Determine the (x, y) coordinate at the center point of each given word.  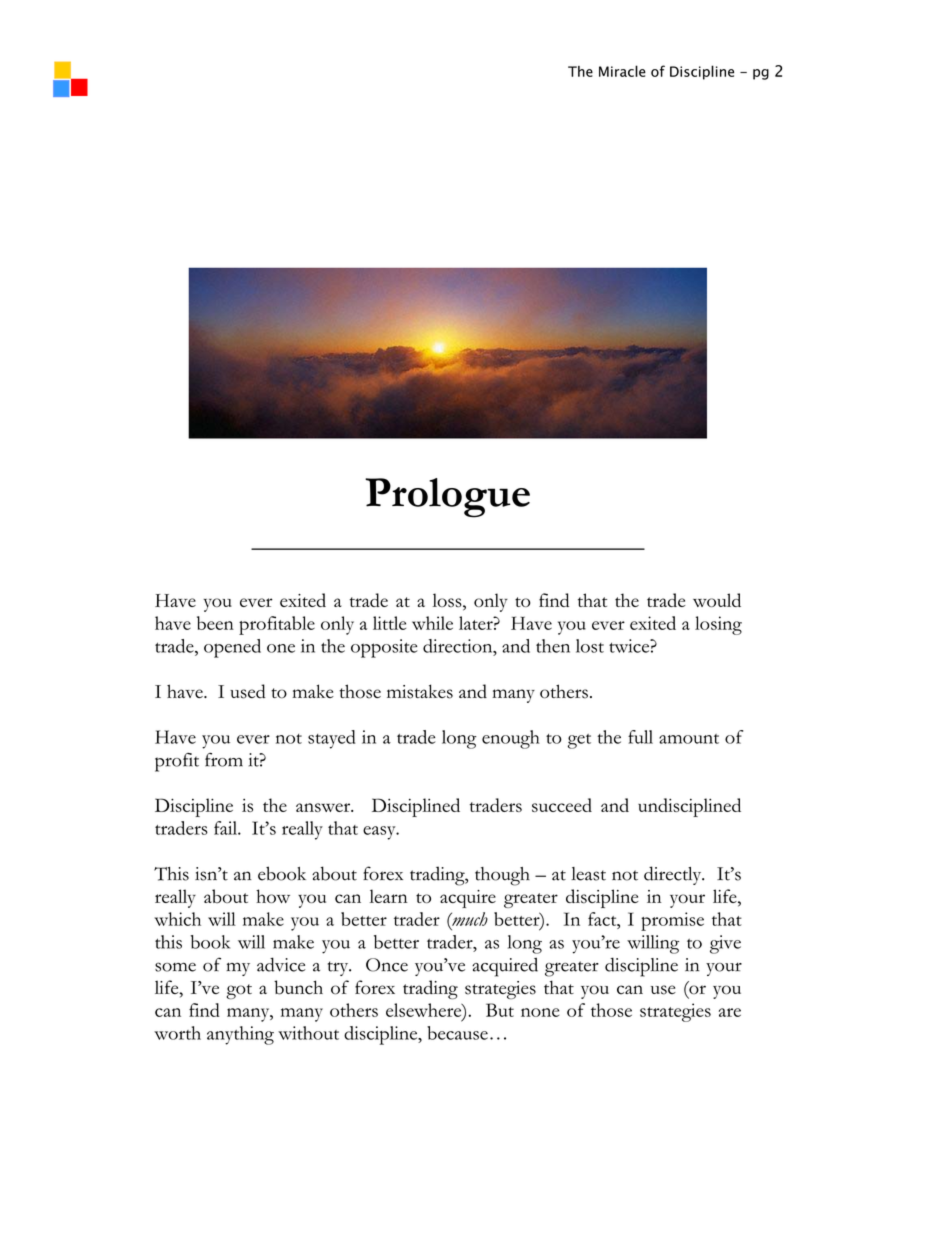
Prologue (447, 498)
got (239, 991)
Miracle (622, 71)
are (730, 1012)
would (717, 600)
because (457, 1033)
